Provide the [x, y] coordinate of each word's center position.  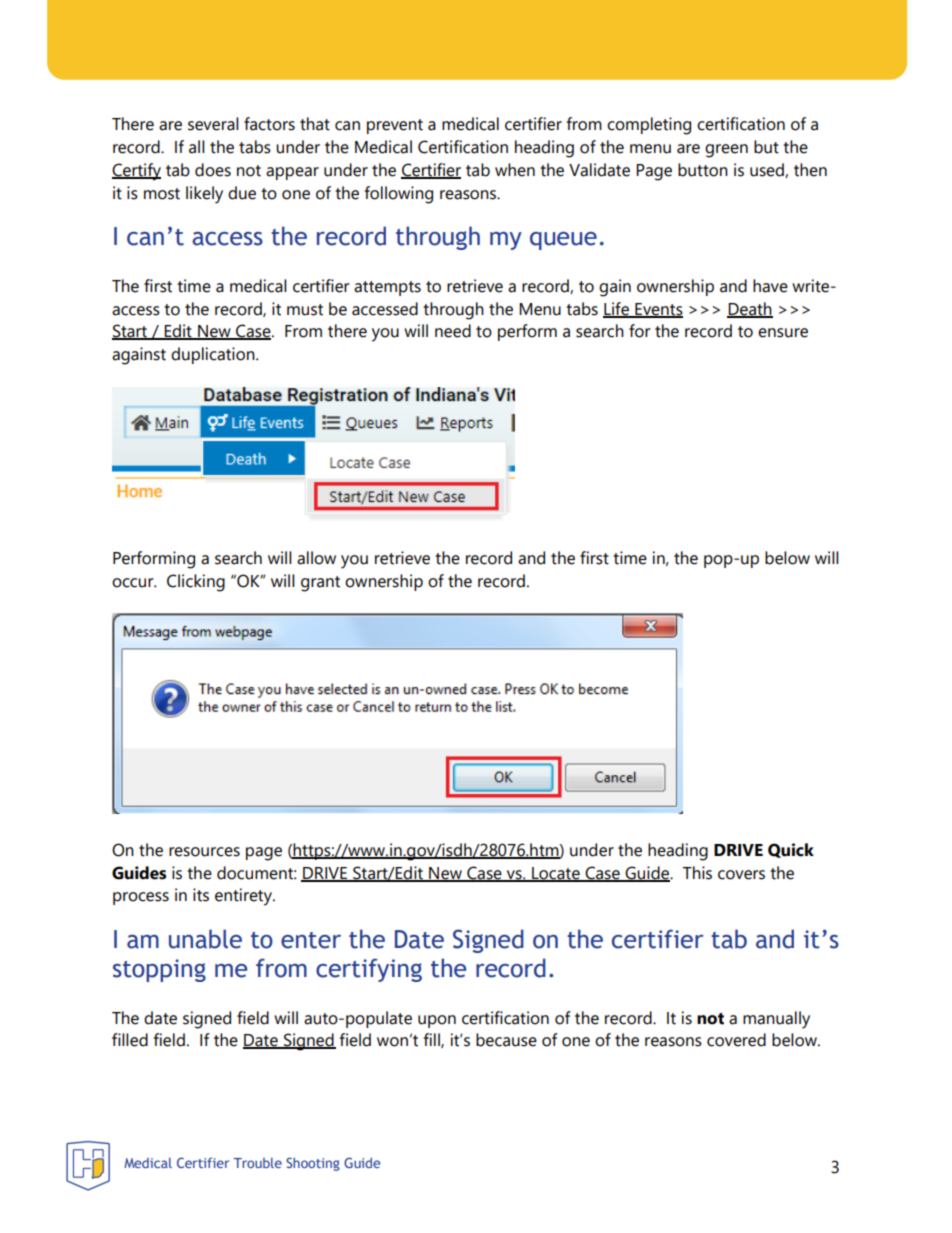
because [506, 1040]
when [515, 170]
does [213, 170]
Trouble [258, 1162]
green [726, 151]
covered [736, 1040]
